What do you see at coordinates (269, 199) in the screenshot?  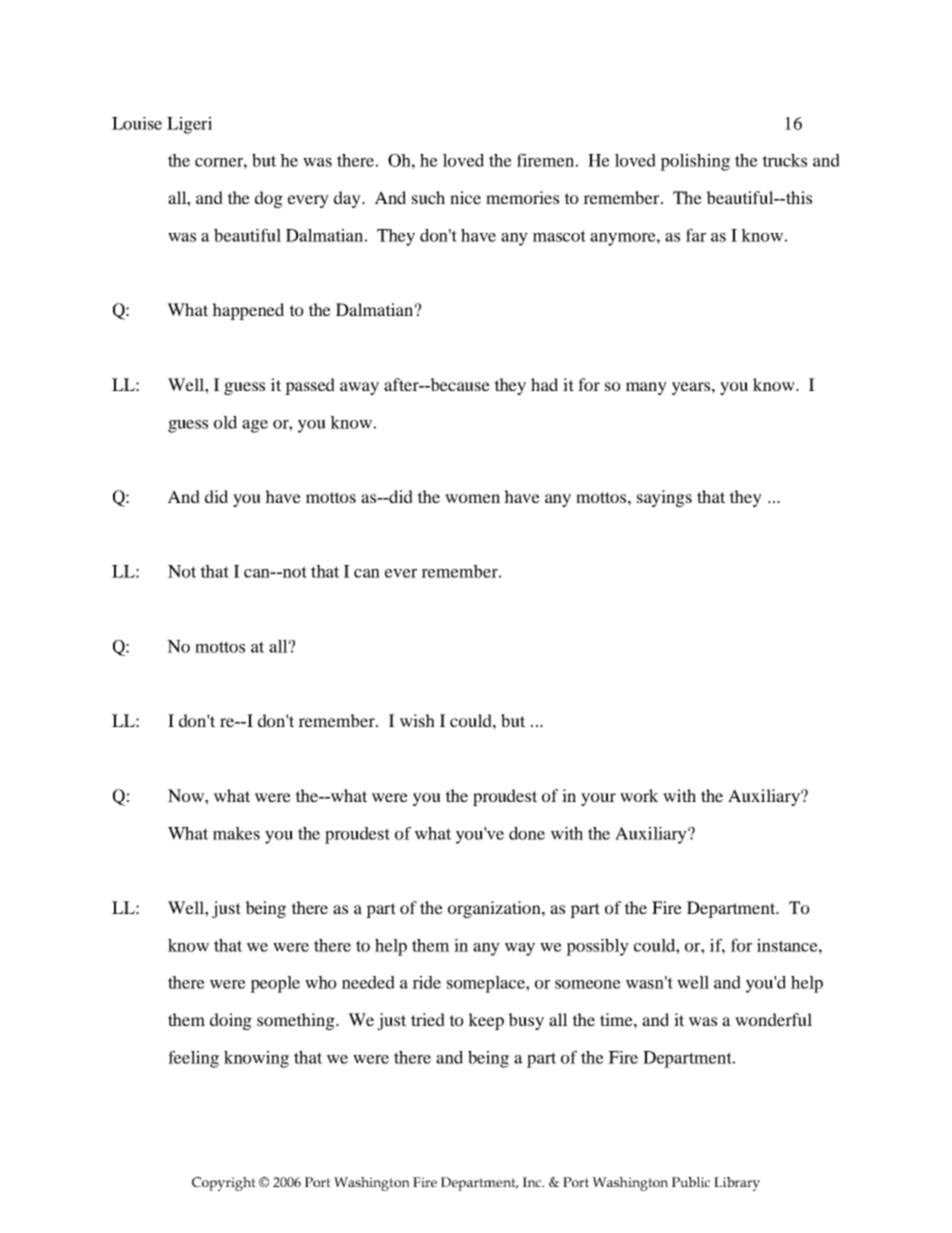 I see `dog` at bounding box center [269, 199].
